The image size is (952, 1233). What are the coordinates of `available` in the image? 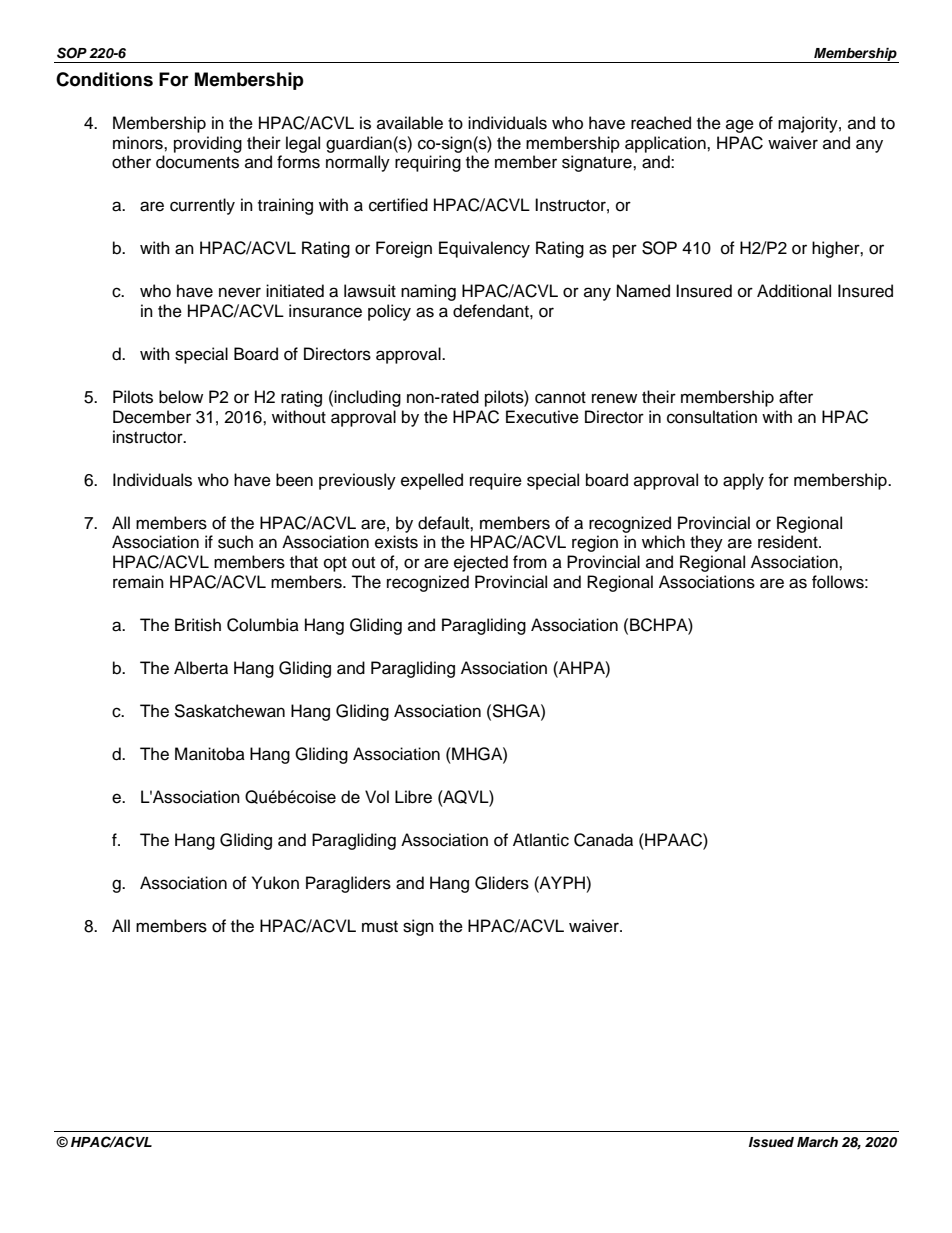 It's located at (410, 123).
